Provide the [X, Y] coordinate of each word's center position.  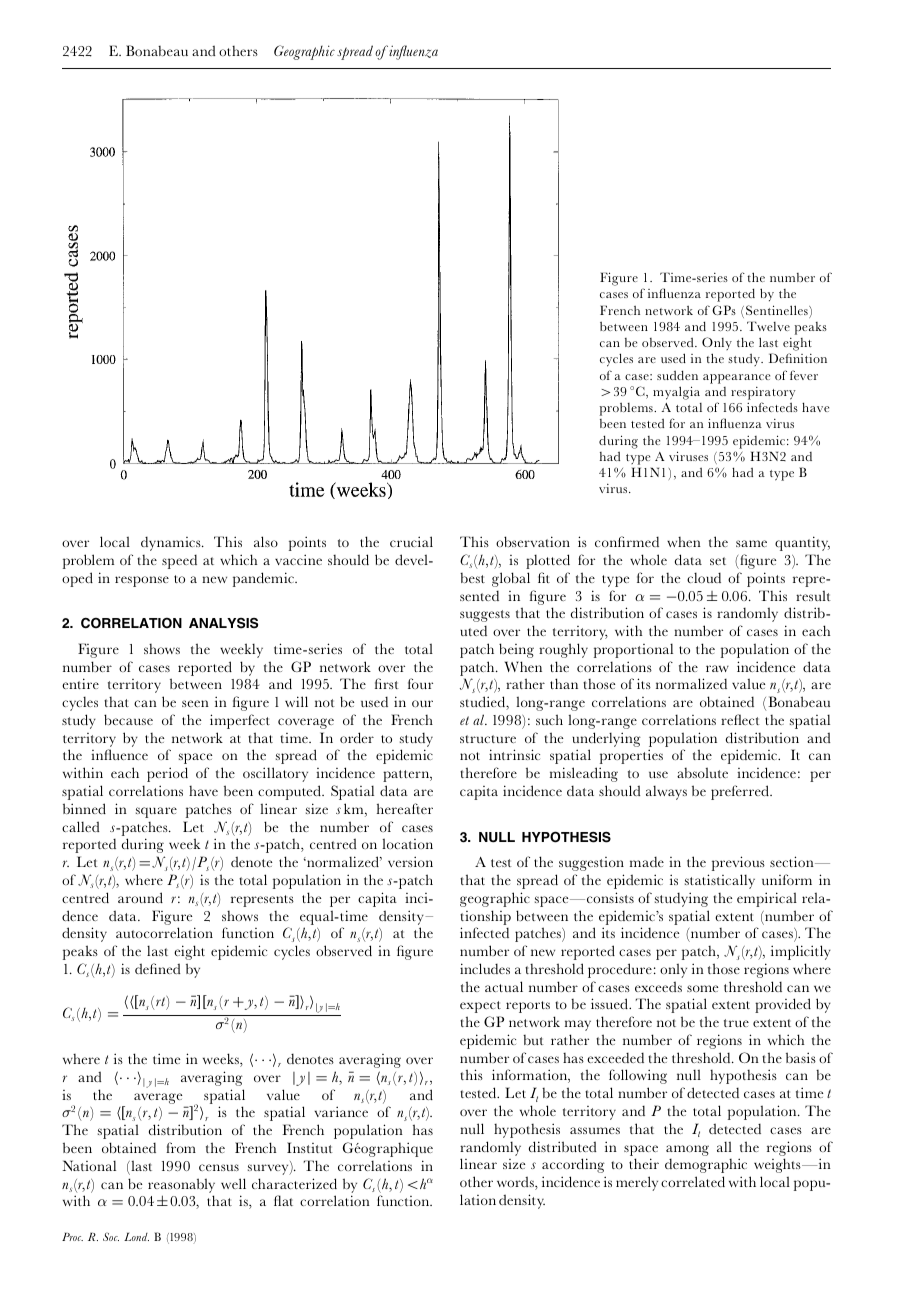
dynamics [172, 543]
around [140, 897]
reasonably [181, 1185]
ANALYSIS [223, 623]
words [516, 1183]
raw [717, 668]
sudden [677, 375]
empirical [767, 899]
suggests [485, 616]
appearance [736, 379]
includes [485, 968]
